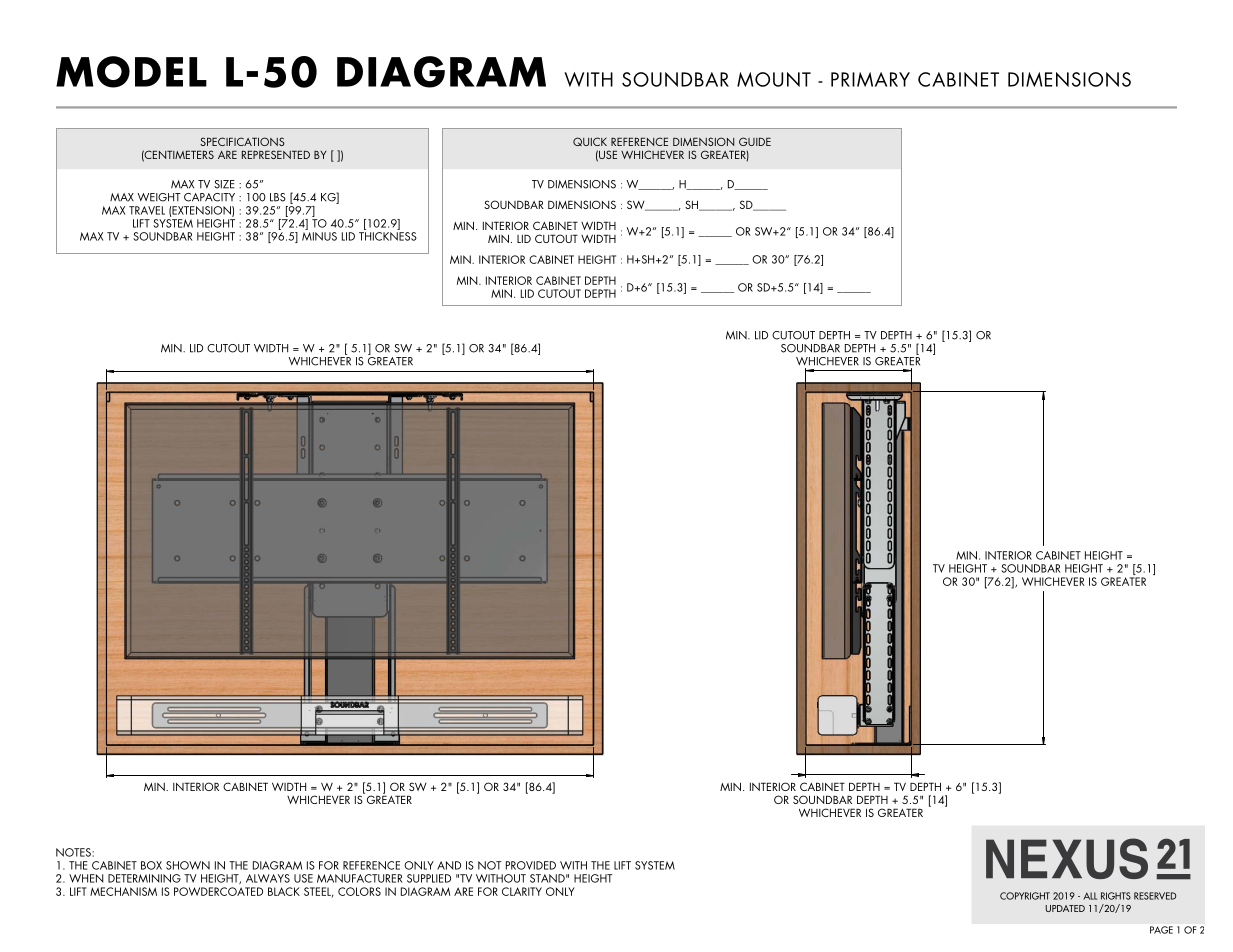 Image resolution: width=1233 pixels, height=952 pixels. Describe the element at coordinates (74, 852) in the screenshot. I see `NOTES` at that location.
